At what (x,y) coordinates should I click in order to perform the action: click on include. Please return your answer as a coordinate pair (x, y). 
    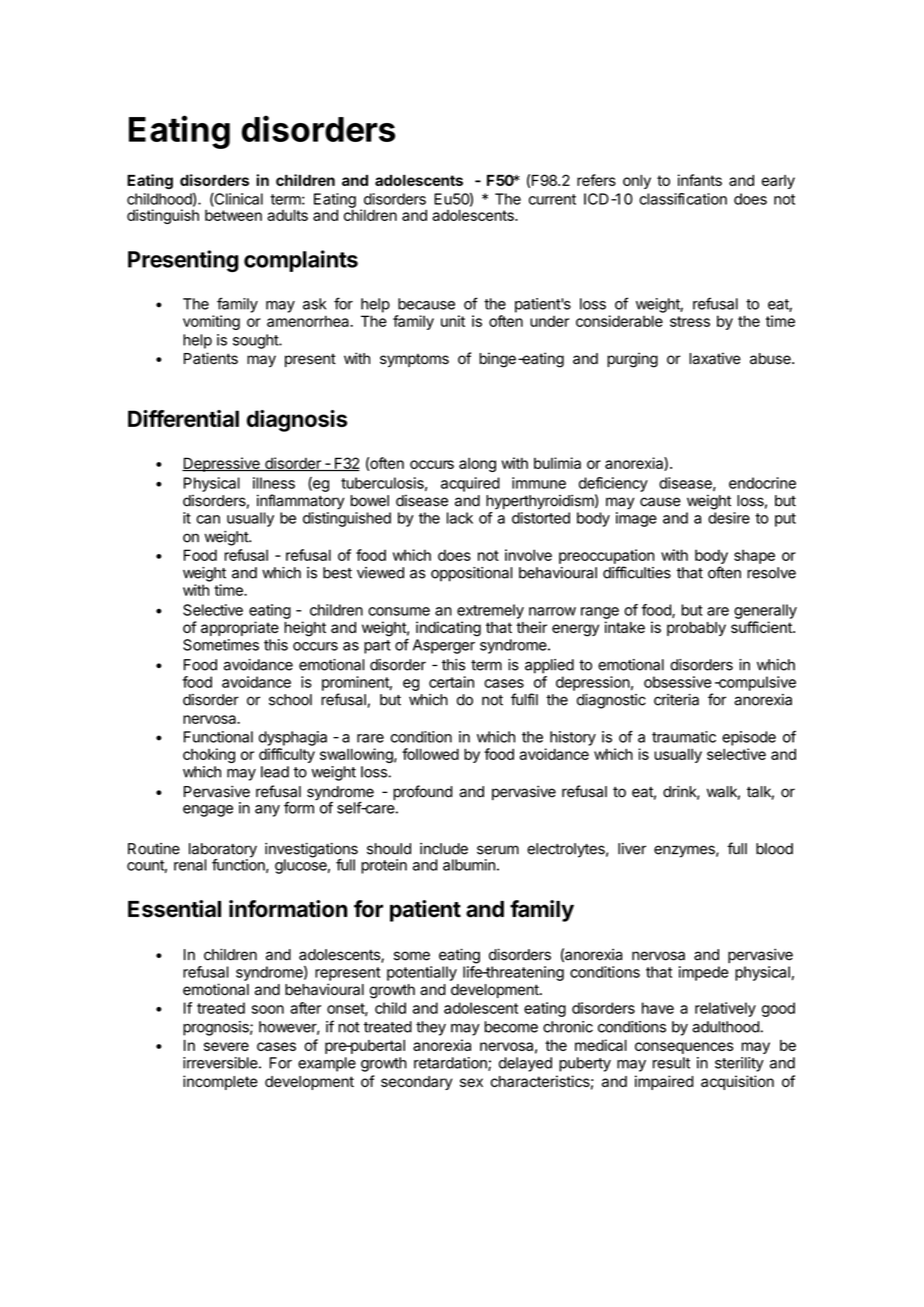
    Looking at the image, I should click on (444, 849).
